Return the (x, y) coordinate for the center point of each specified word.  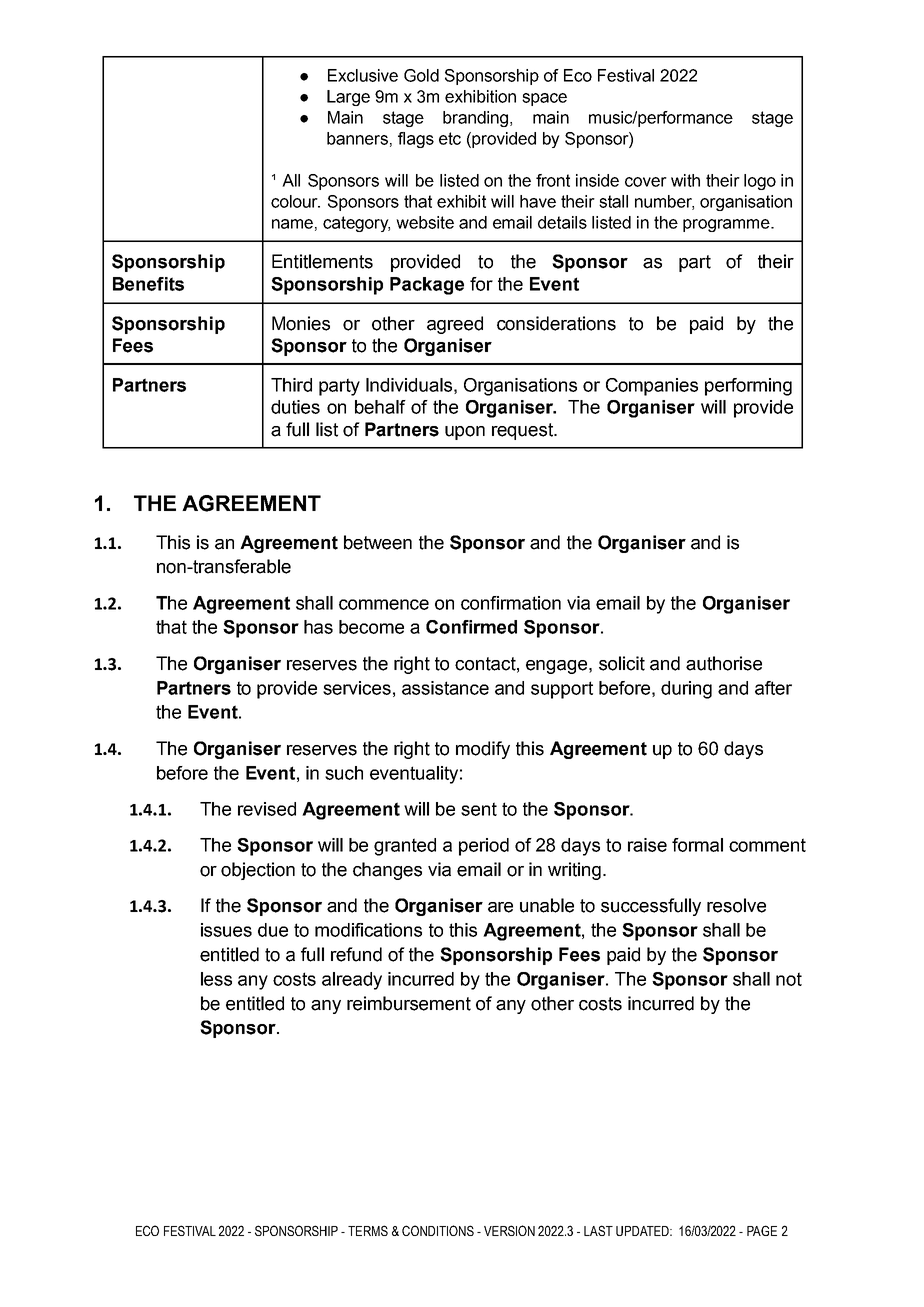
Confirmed (471, 627)
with (685, 180)
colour (295, 201)
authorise (724, 663)
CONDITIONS (438, 1230)
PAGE (762, 1230)
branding (475, 119)
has (318, 627)
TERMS (368, 1230)
